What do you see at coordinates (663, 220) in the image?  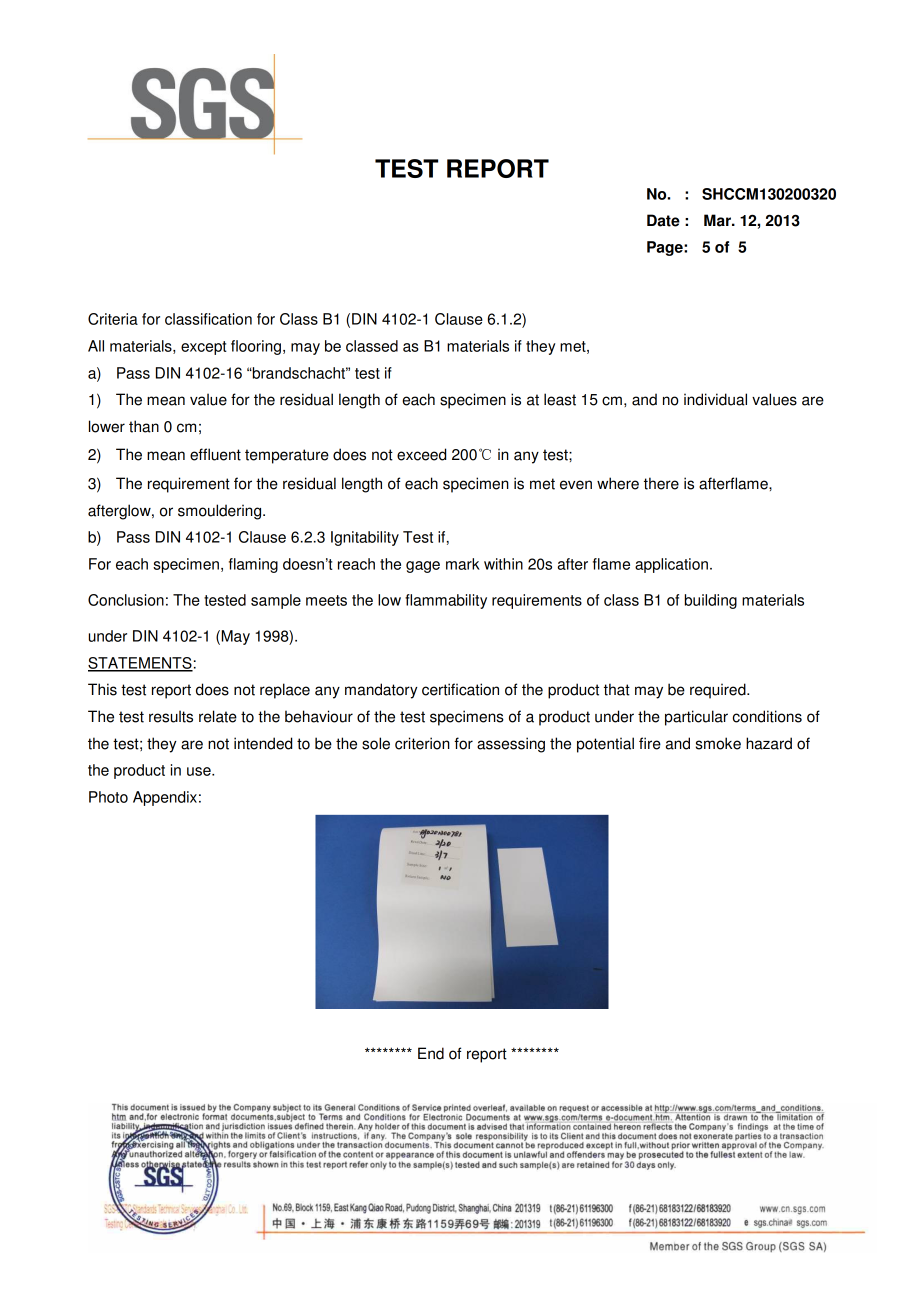 I see `Date` at bounding box center [663, 220].
